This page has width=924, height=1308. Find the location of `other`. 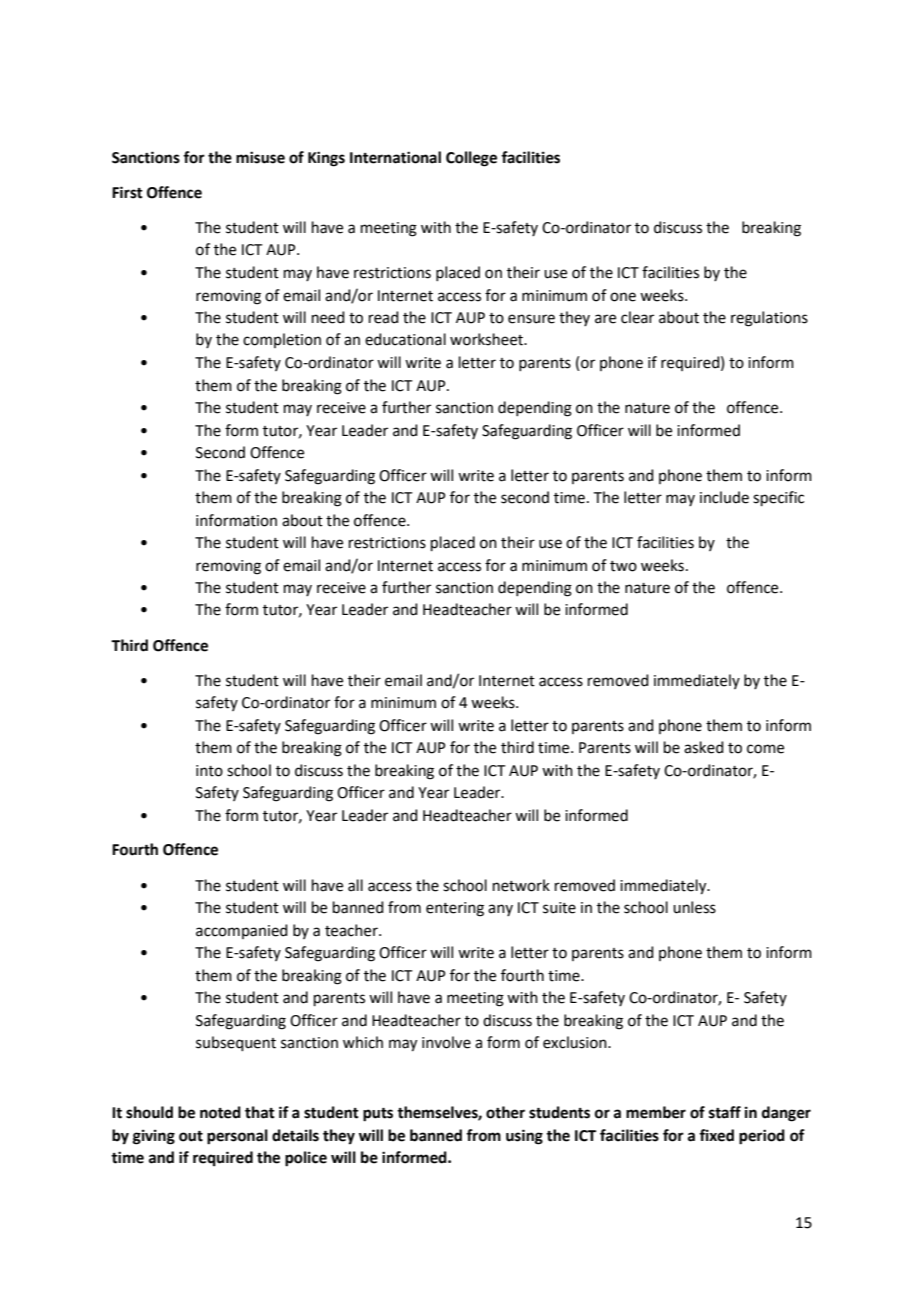

other is located at coordinates (505, 1112).
